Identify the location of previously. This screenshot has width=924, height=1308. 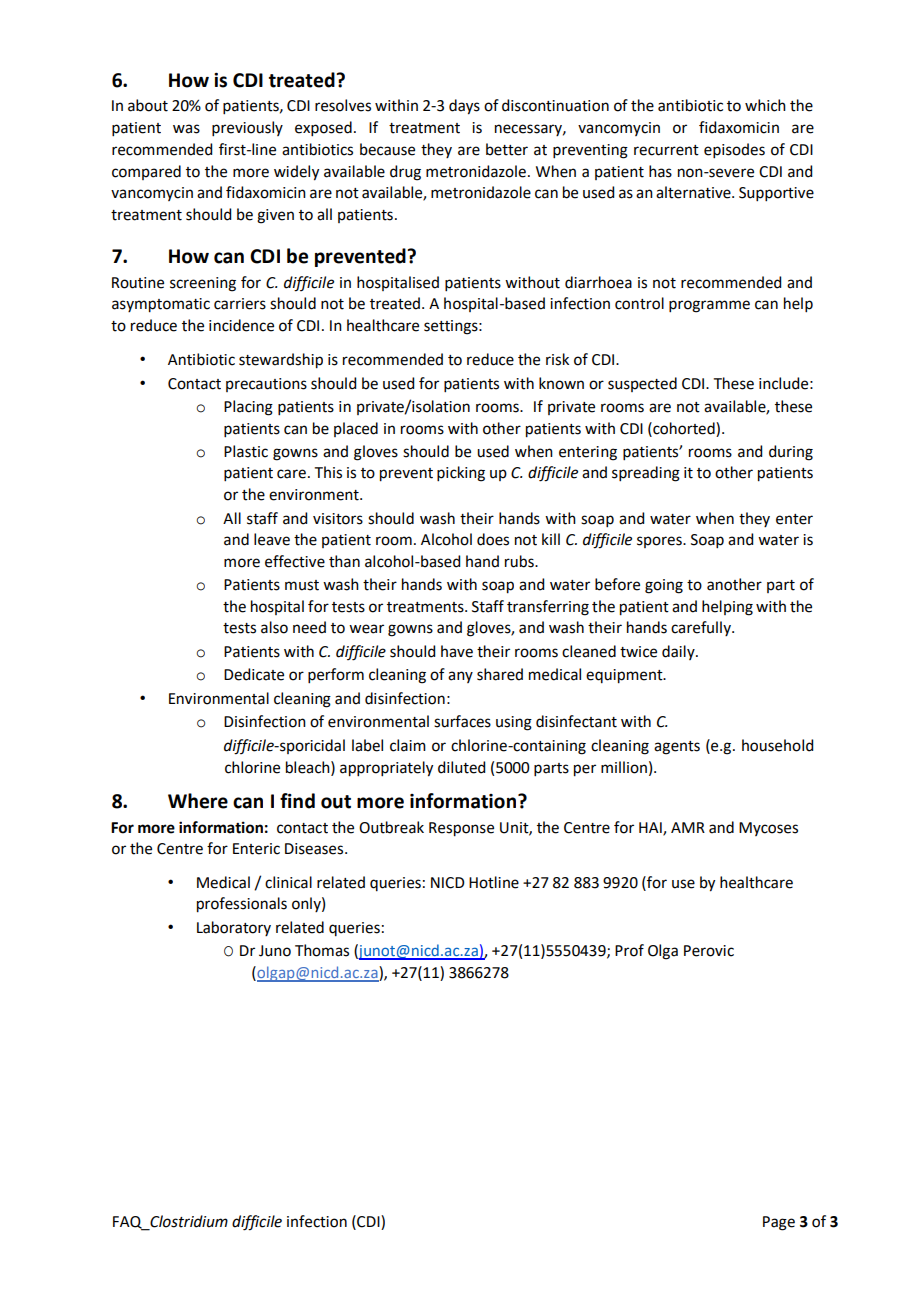
(247, 128).
